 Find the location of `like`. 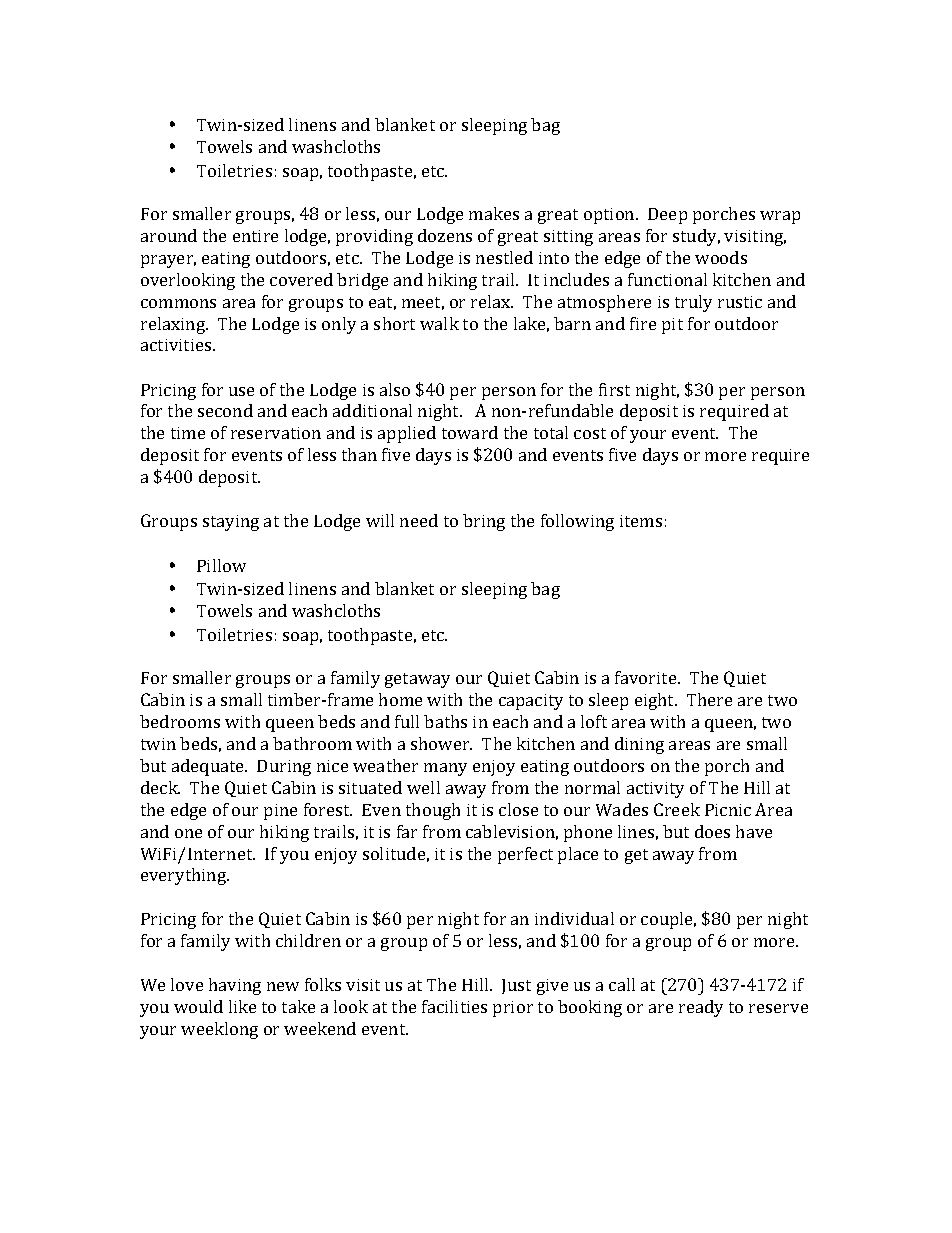

like is located at coordinates (242, 1006).
